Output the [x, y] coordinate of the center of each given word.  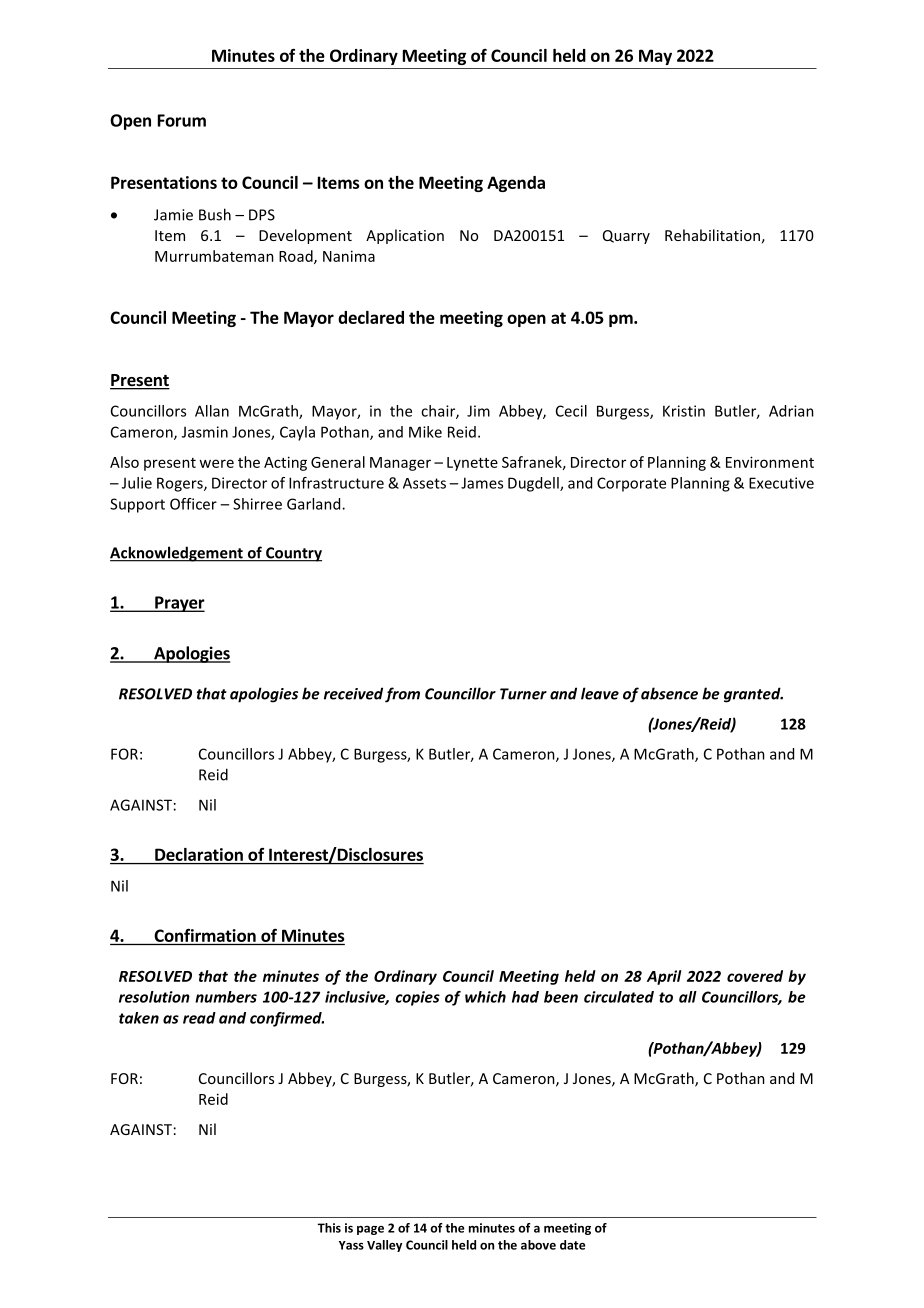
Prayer [179, 604]
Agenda [516, 184]
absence [669, 693]
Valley [384, 1246]
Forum [182, 120]
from [402, 695]
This [329, 1228]
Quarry [626, 237]
